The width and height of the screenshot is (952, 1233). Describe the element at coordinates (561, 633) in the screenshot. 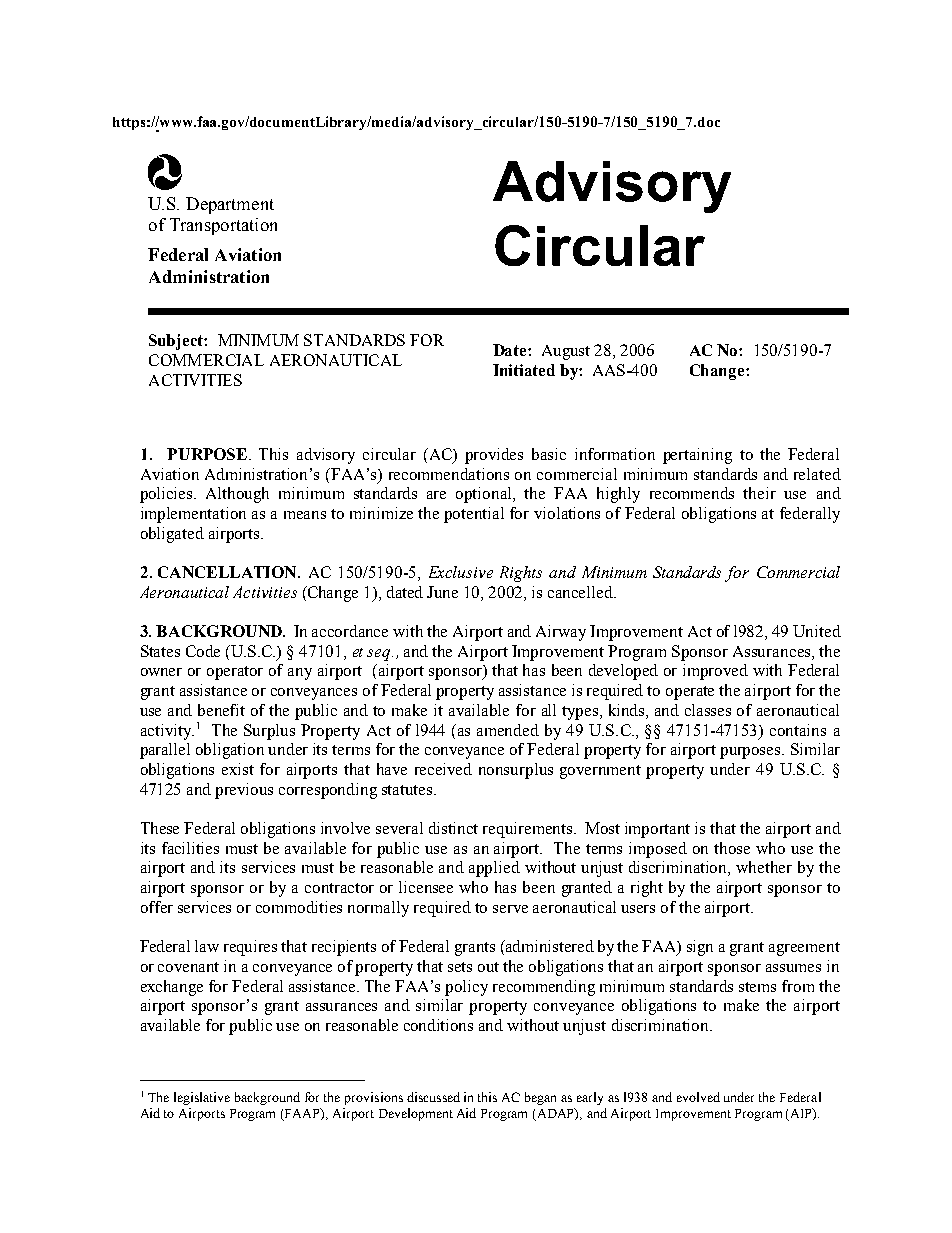

I see `Airway` at that location.
